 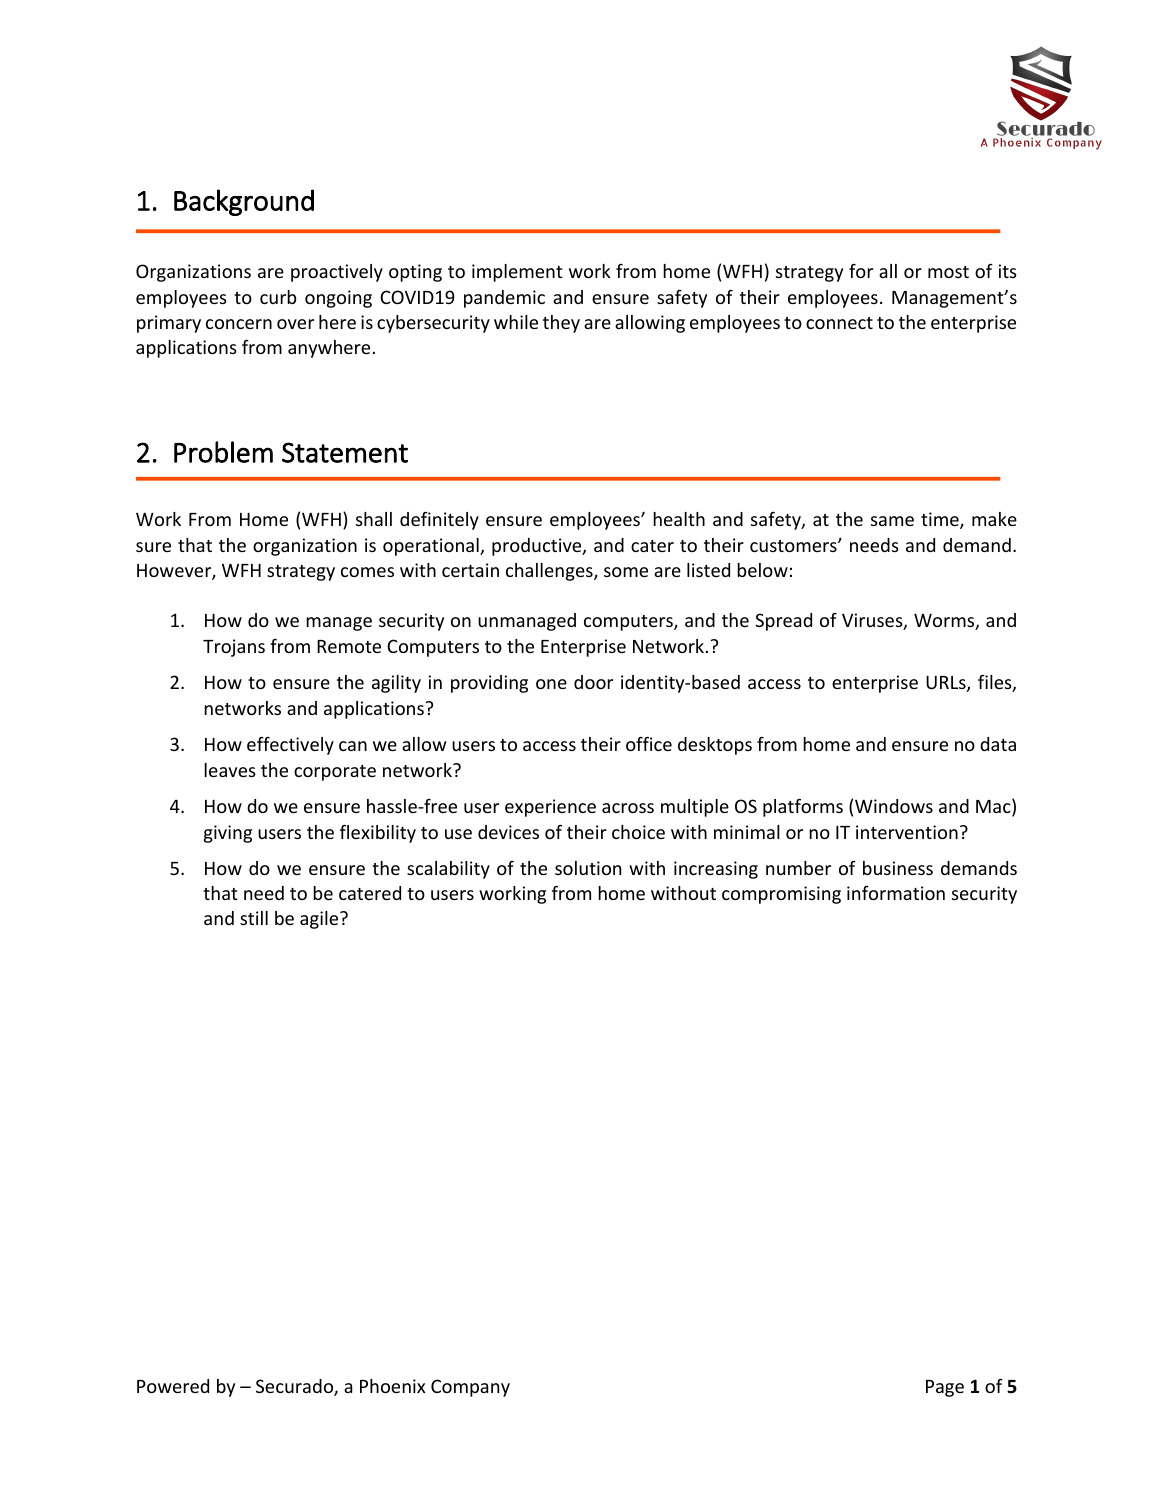 I want to click on some, so click(x=626, y=572).
